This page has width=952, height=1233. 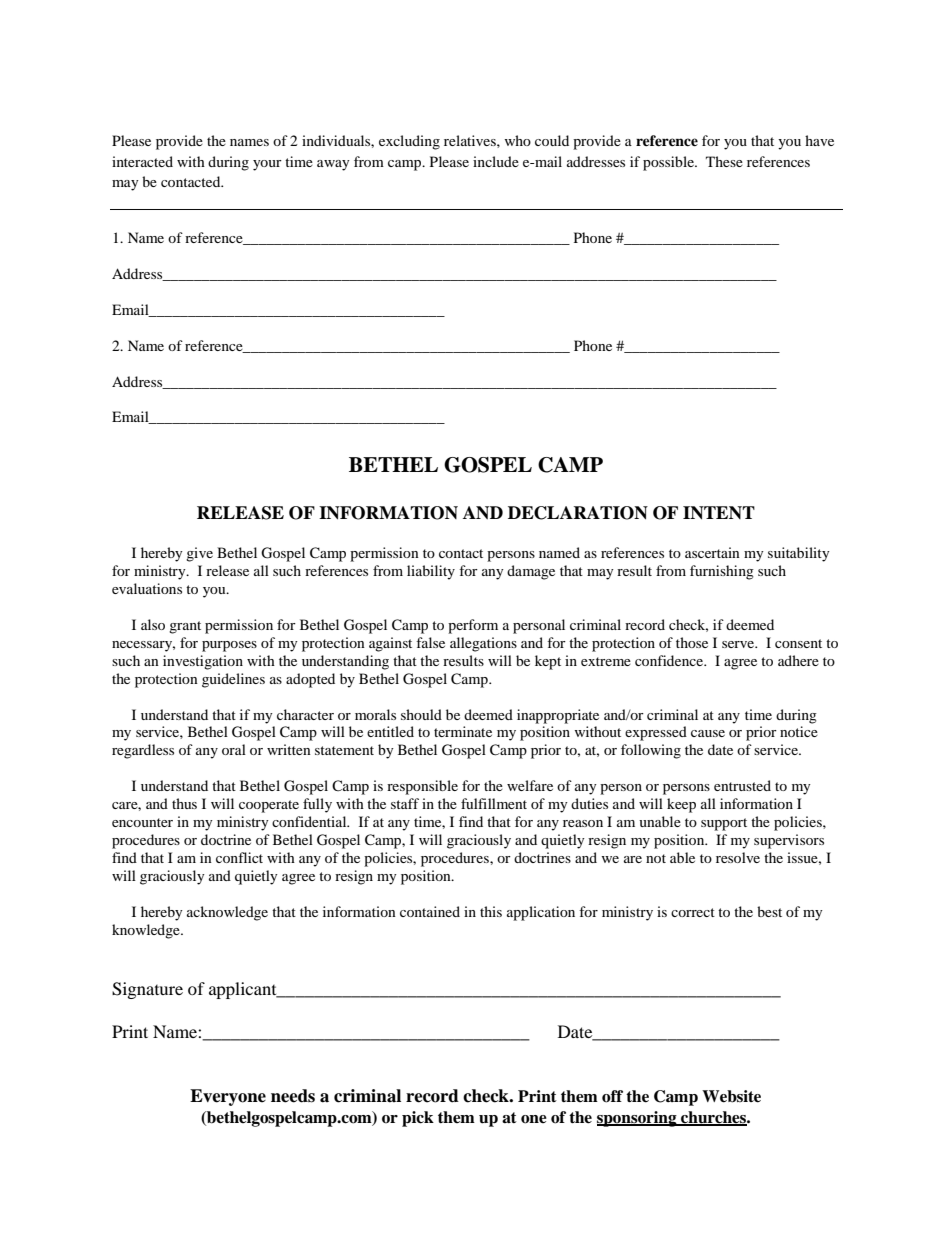 I want to click on resolve, so click(x=738, y=857).
